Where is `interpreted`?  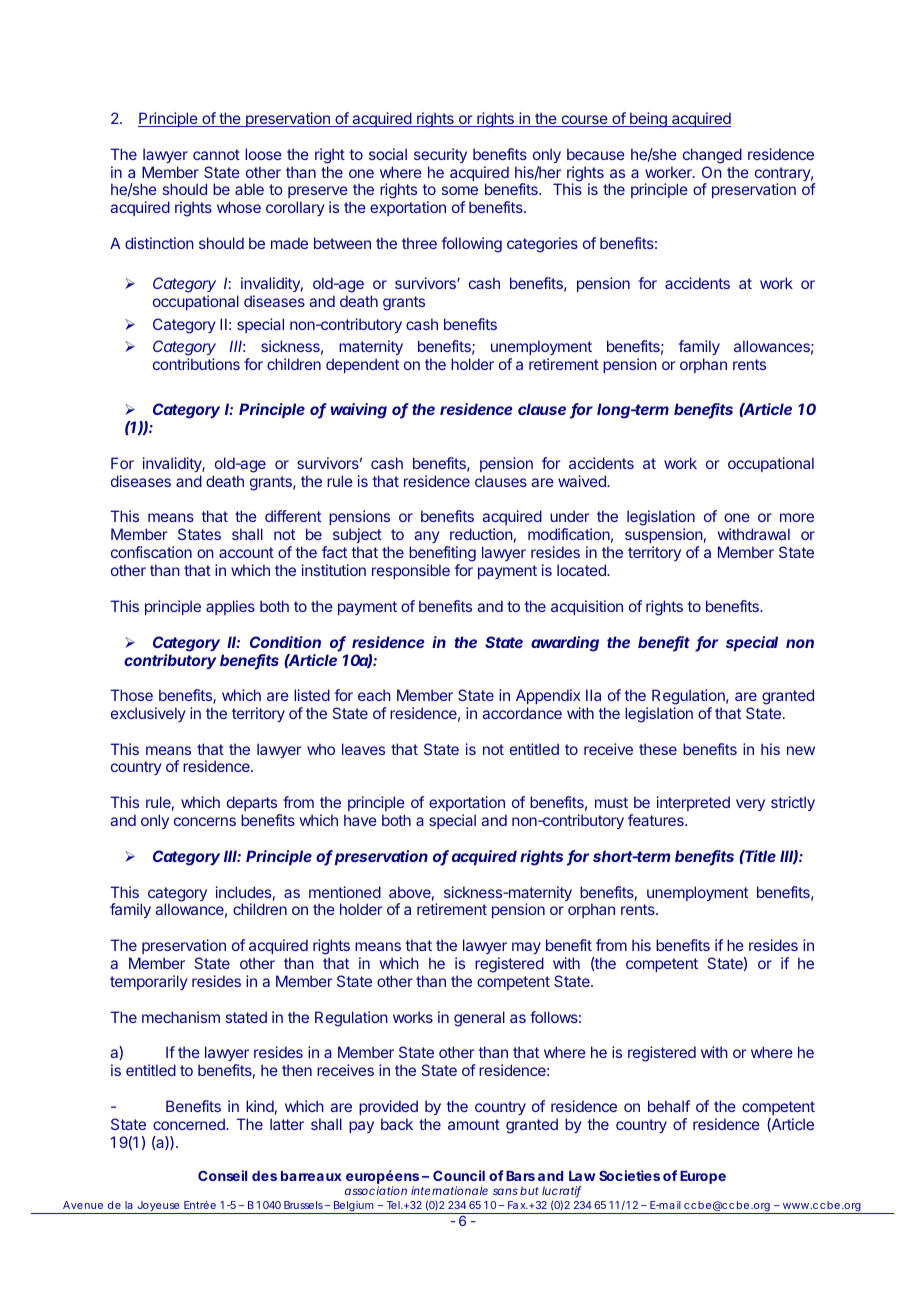 interpreted is located at coordinates (693, 803).
